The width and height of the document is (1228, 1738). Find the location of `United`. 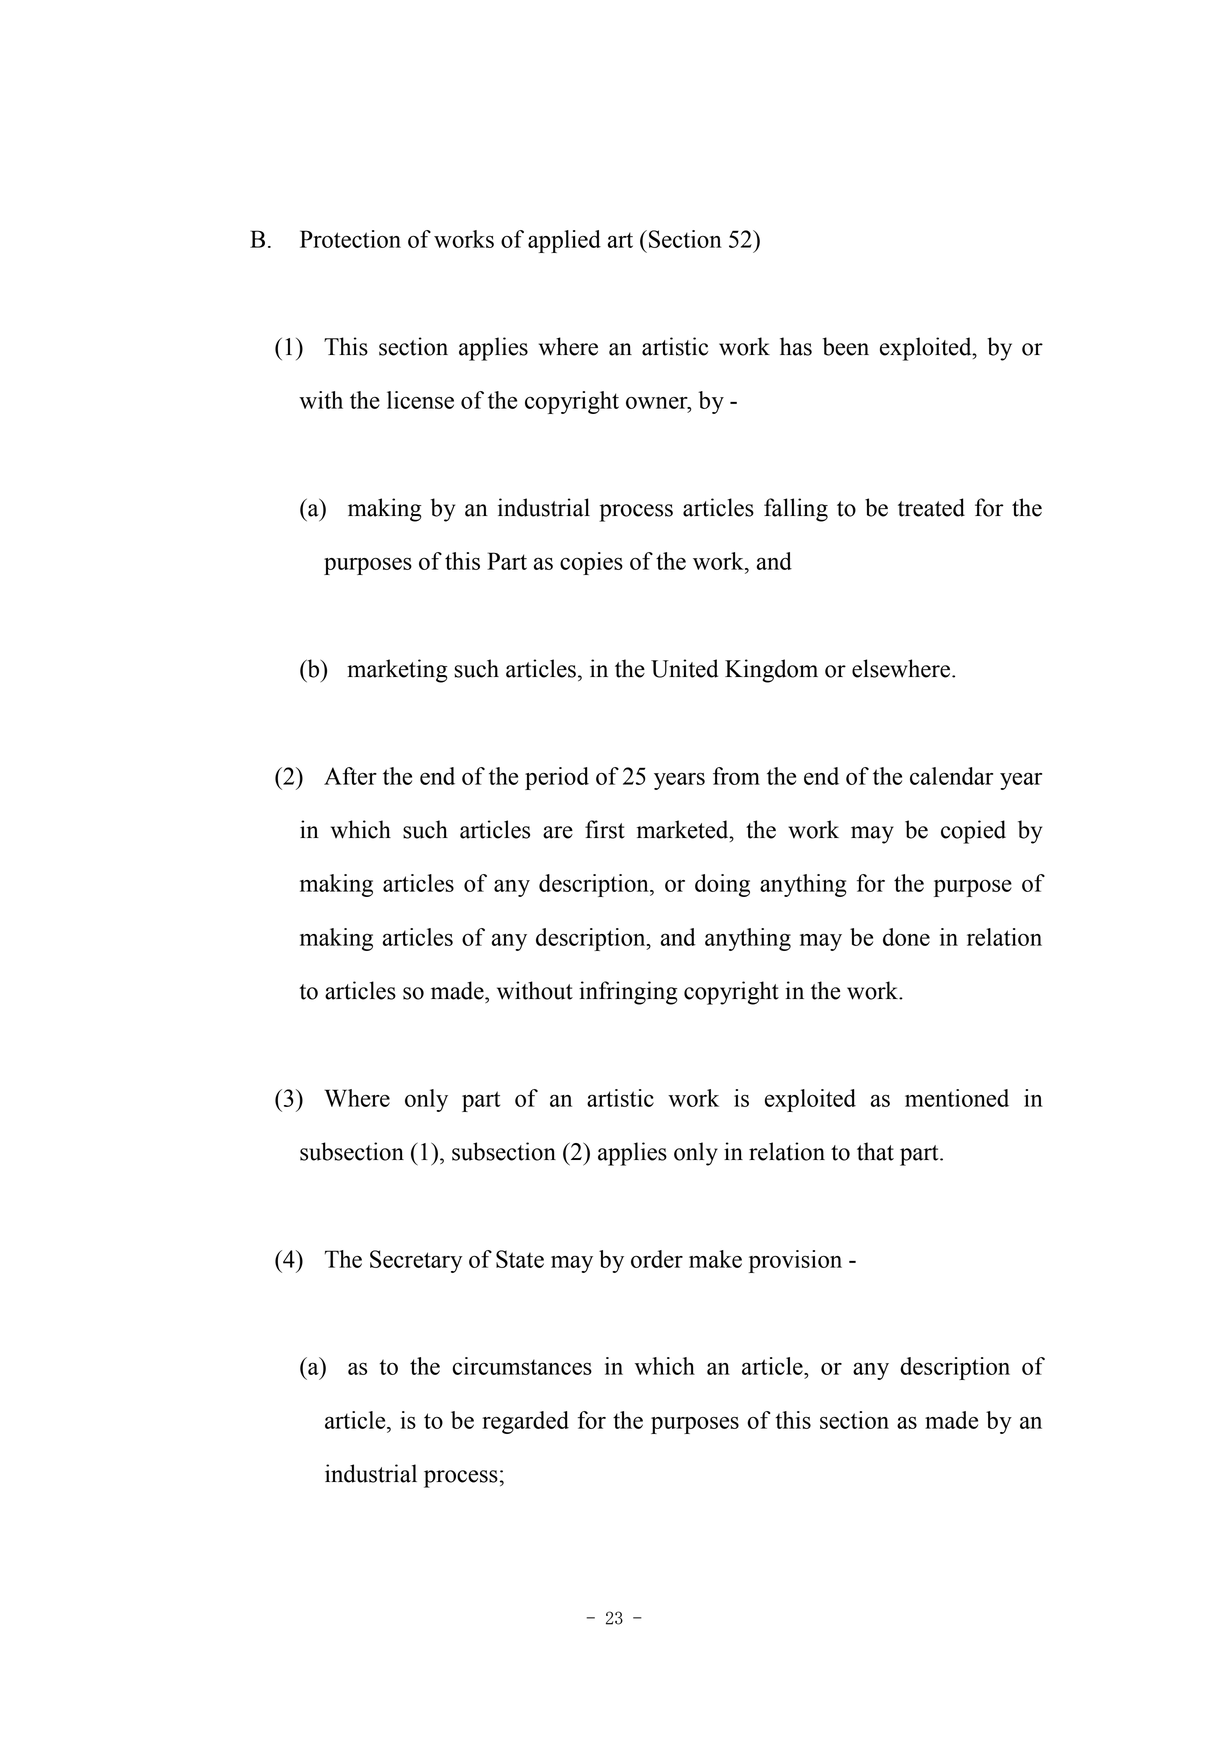

United is located at coordinates (685, 668).
